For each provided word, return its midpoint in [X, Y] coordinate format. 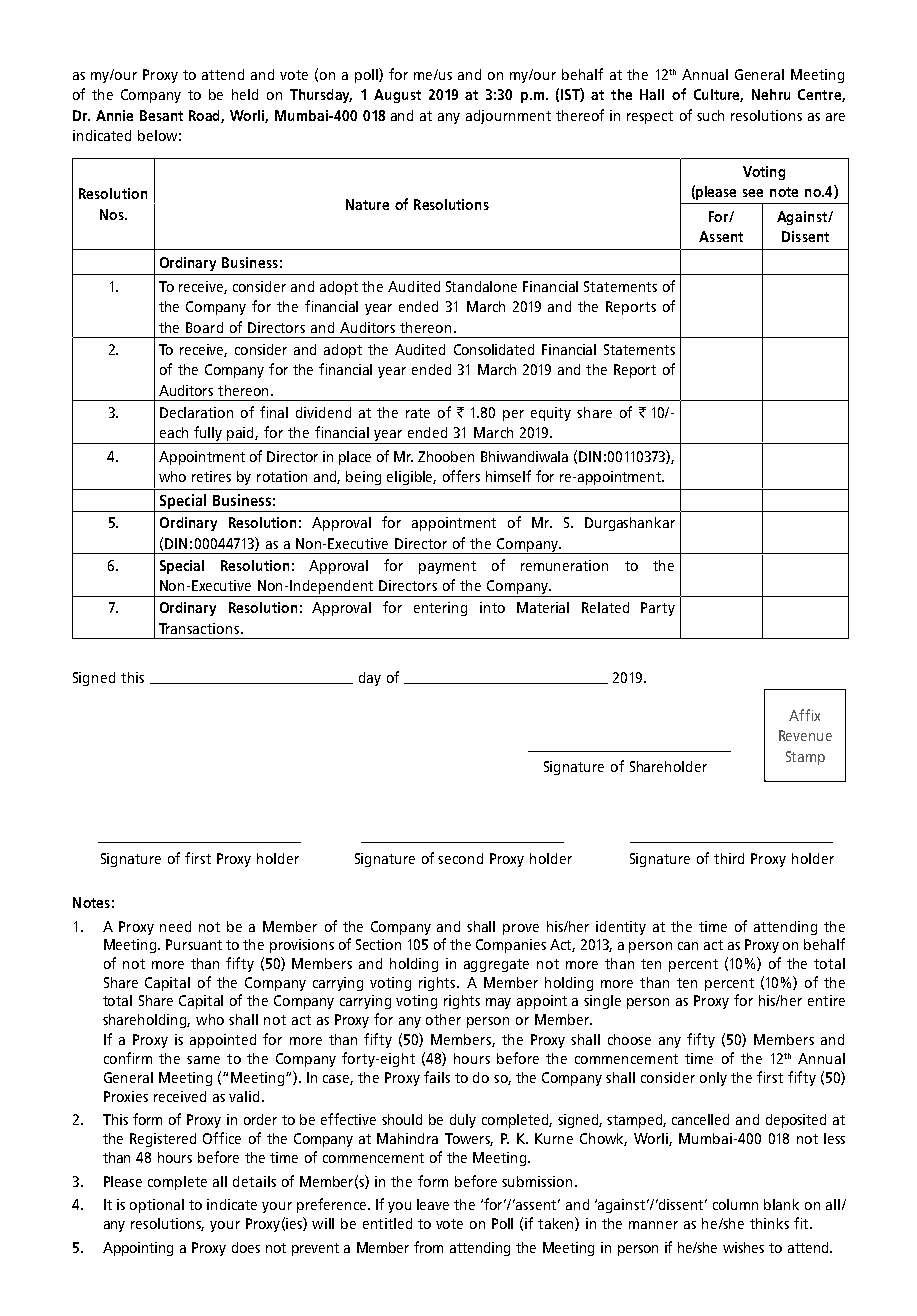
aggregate [496, 965]
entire [826, 1000]
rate [418, 413]
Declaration [196, 412]
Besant [161, 115]
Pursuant [194, 944]
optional [157, 1206]
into [492, 607]
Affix [804, 715]
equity [551, 414]
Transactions [199, 628]
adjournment [508, 117]
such [710, 115]
